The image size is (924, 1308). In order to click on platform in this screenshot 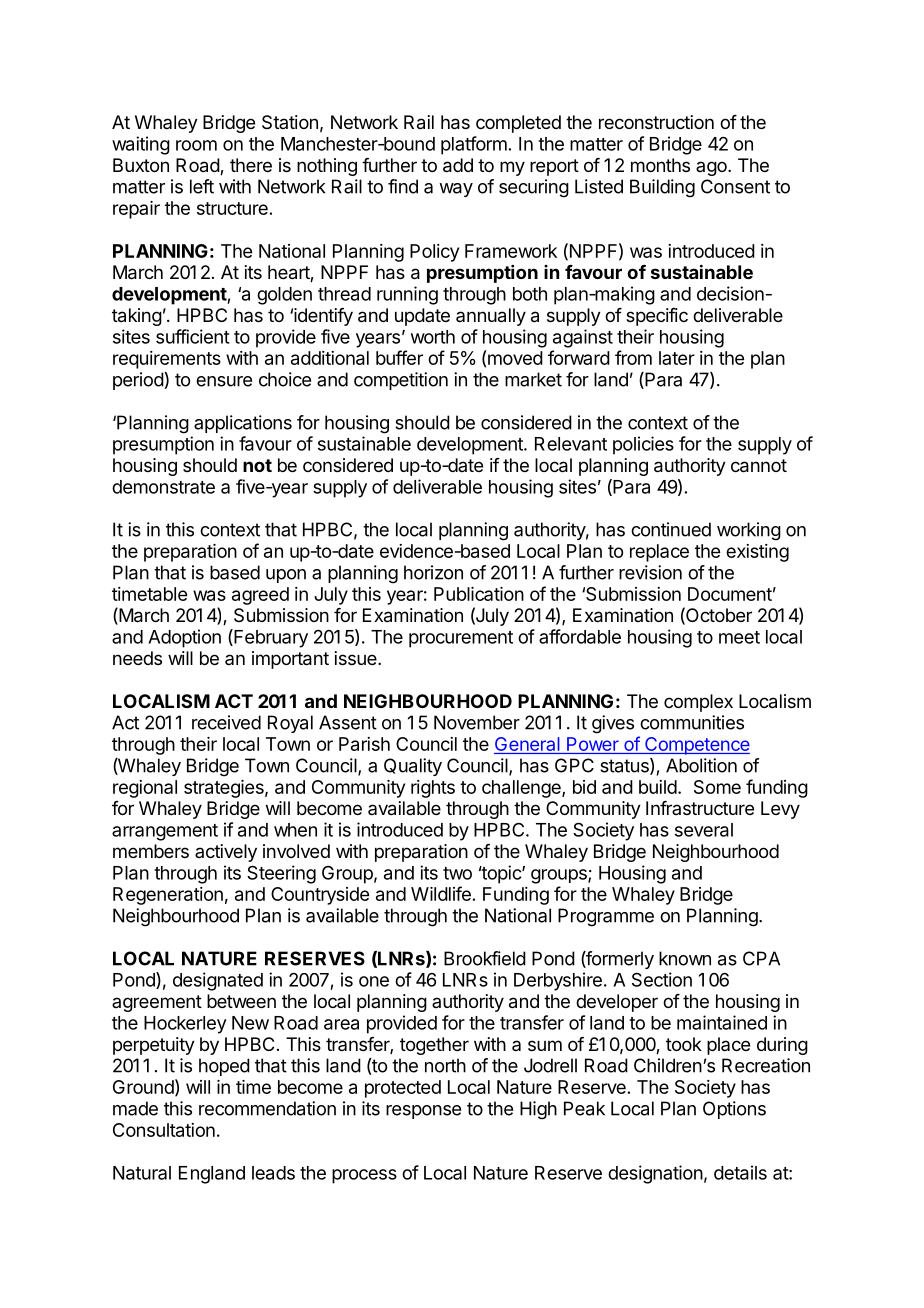, I will do `click(474, 145)`.
